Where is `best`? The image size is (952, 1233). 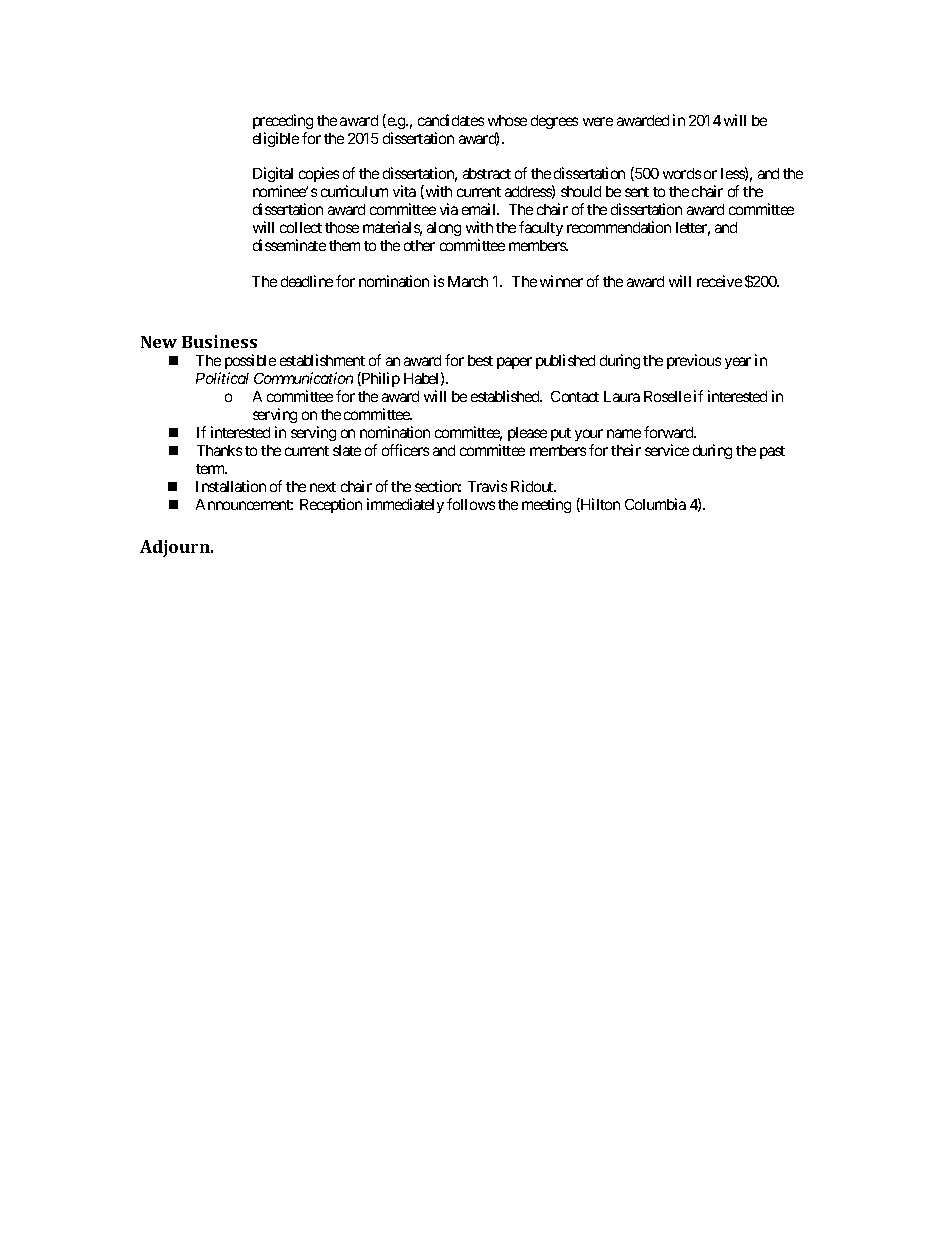 best is located at coordinates (480, 360).
